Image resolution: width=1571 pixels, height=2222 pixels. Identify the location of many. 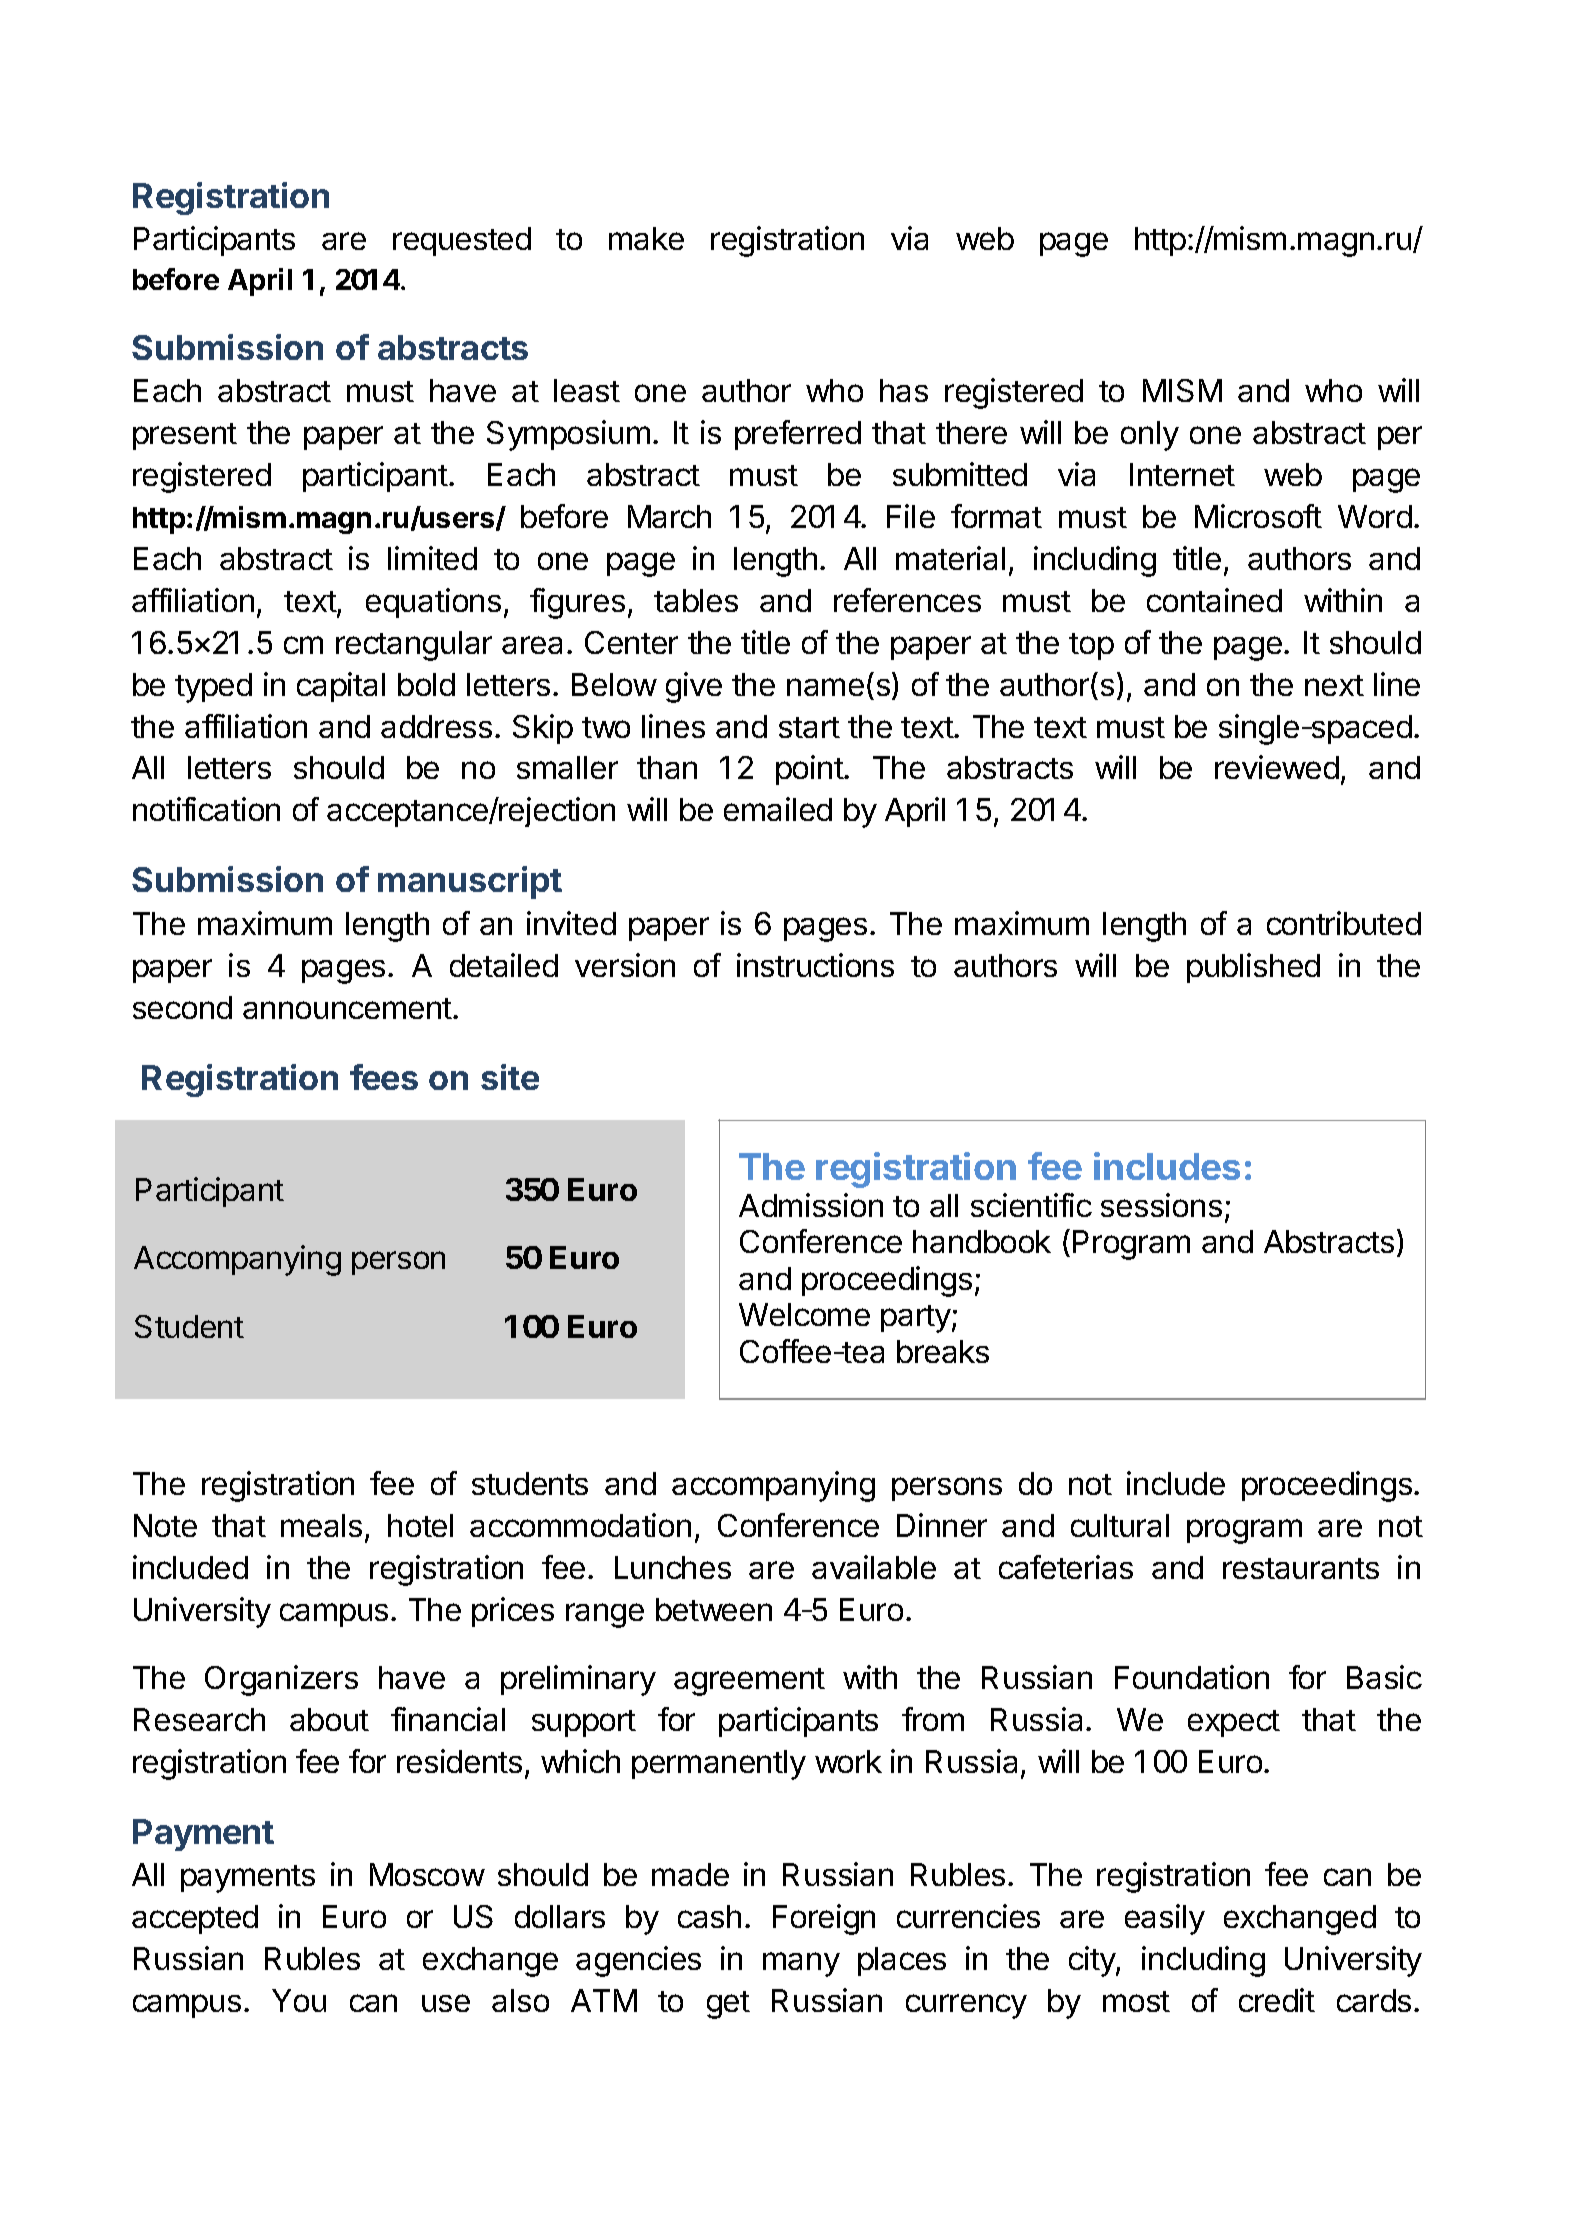
(801, 1964).
